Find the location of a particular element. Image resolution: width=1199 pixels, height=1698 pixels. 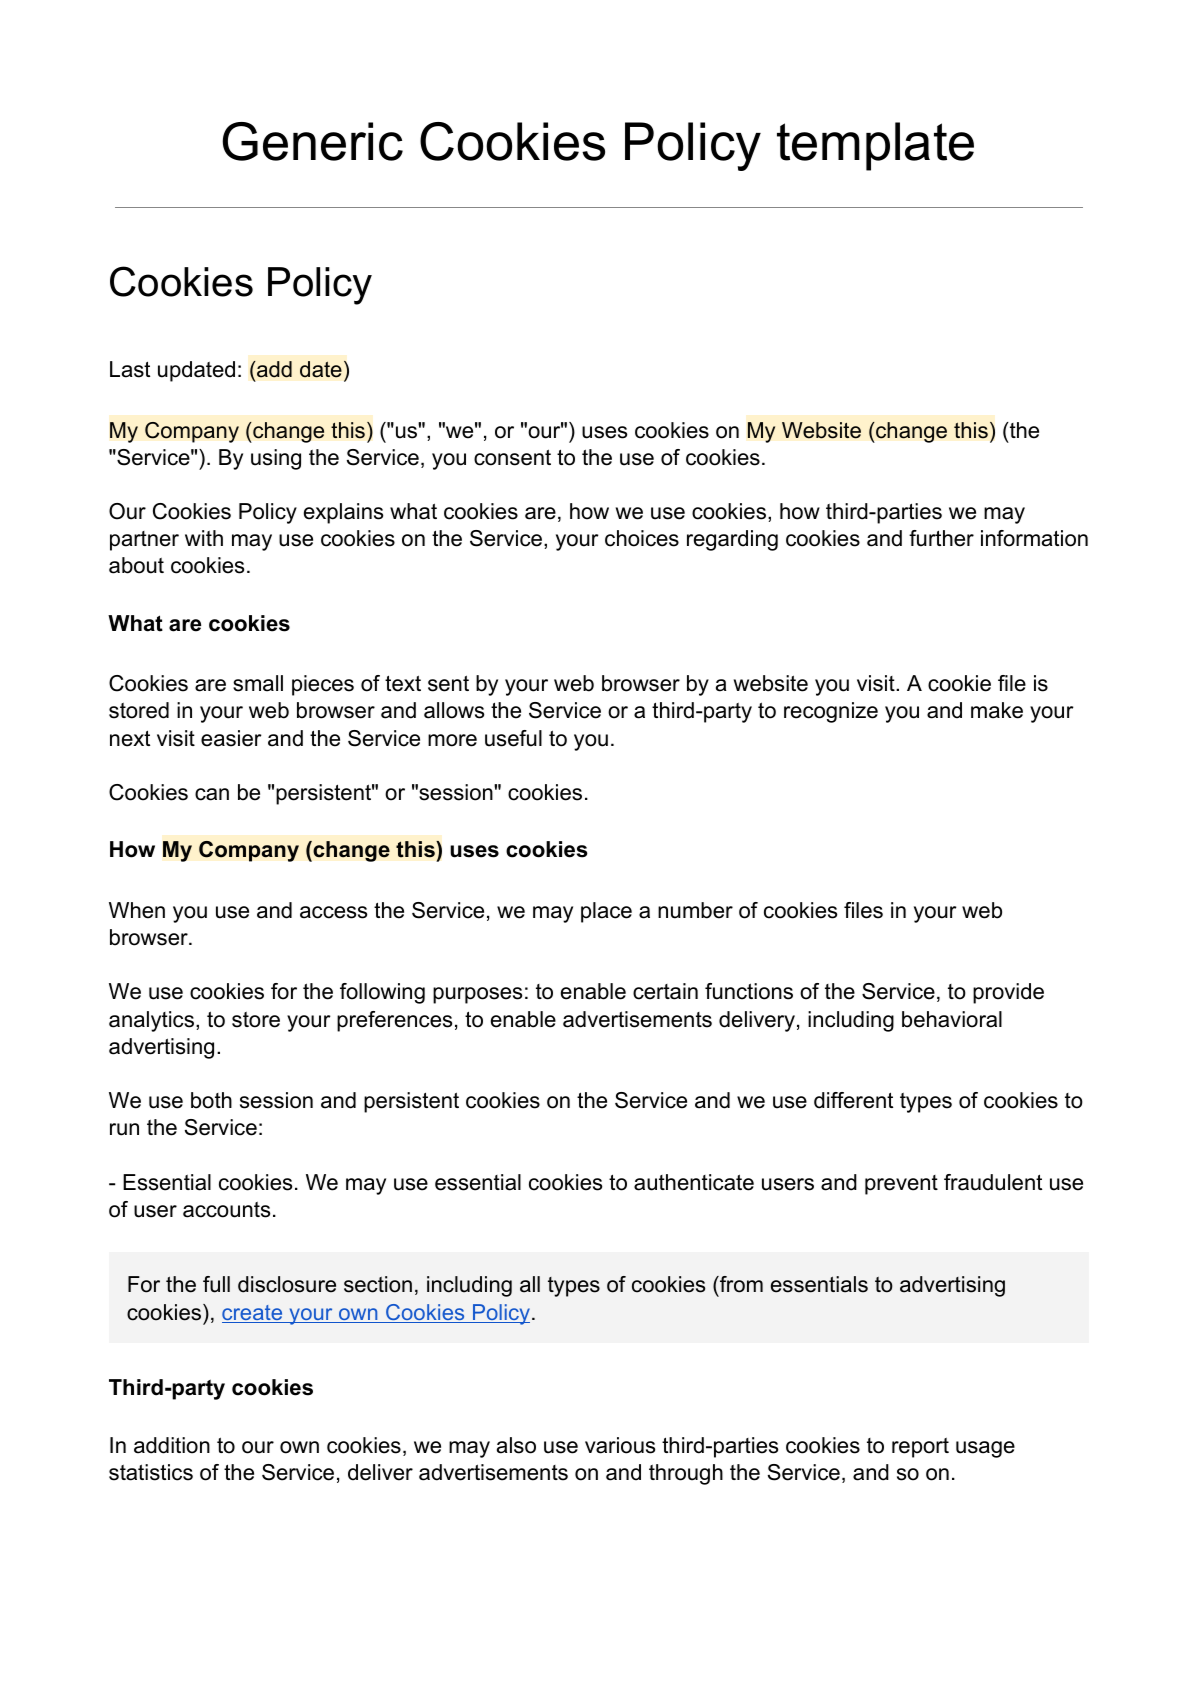

information is located at coordinates (1034, 538).
